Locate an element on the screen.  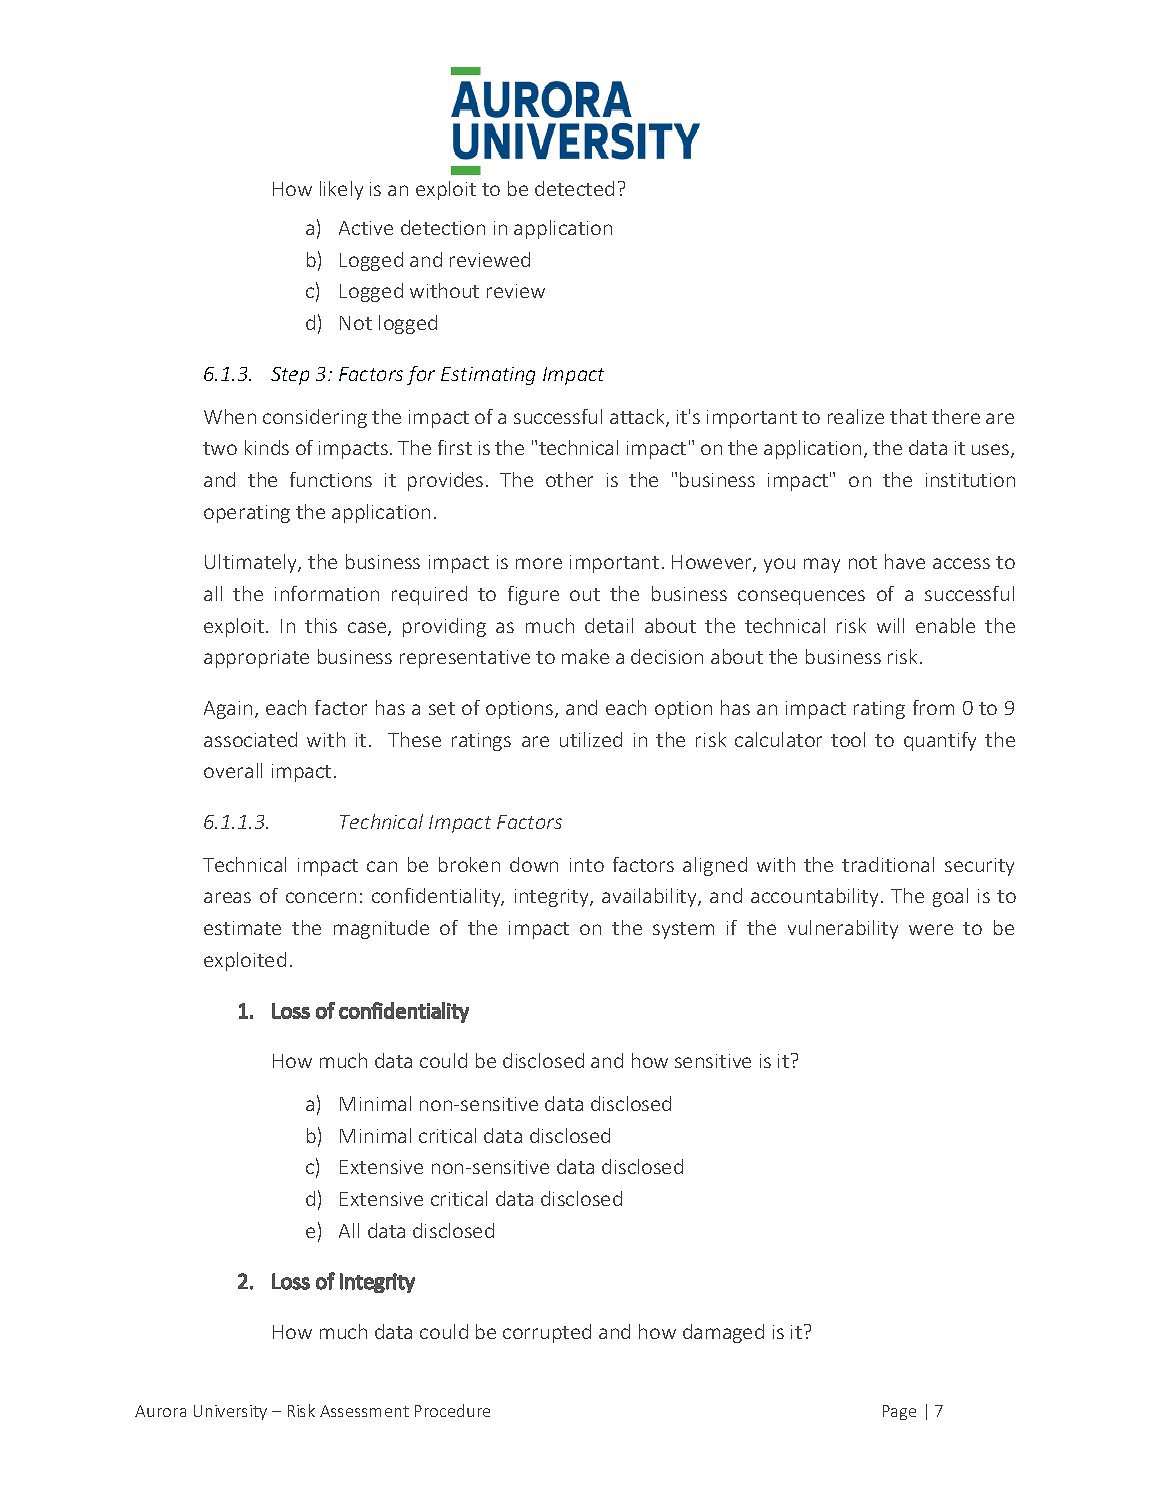
utilized is located at coordinates (591, 739).
